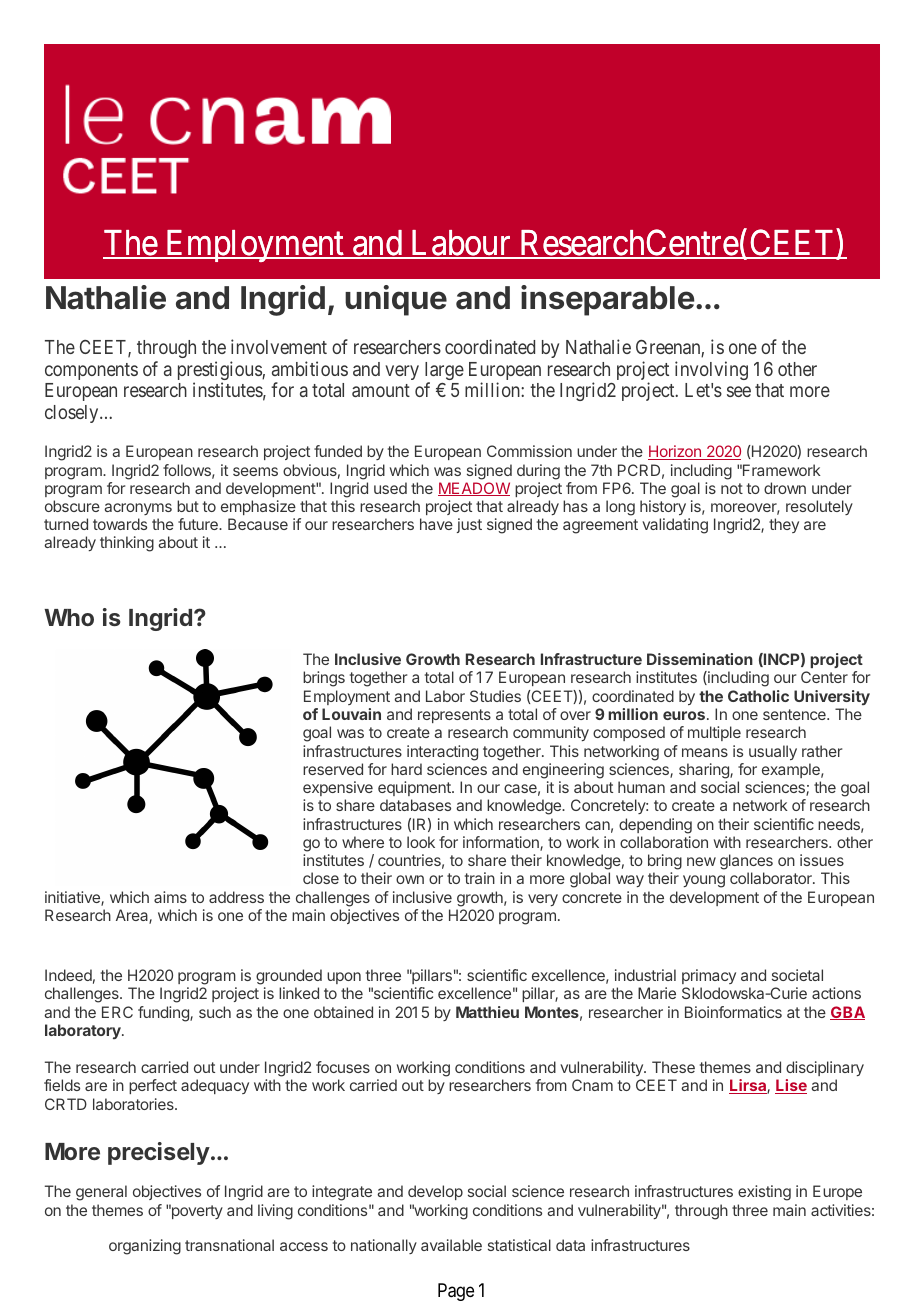 The image size is (924, 1315). Describe the element at coordinates (91, 371) in the image. I see `components` at that location.
